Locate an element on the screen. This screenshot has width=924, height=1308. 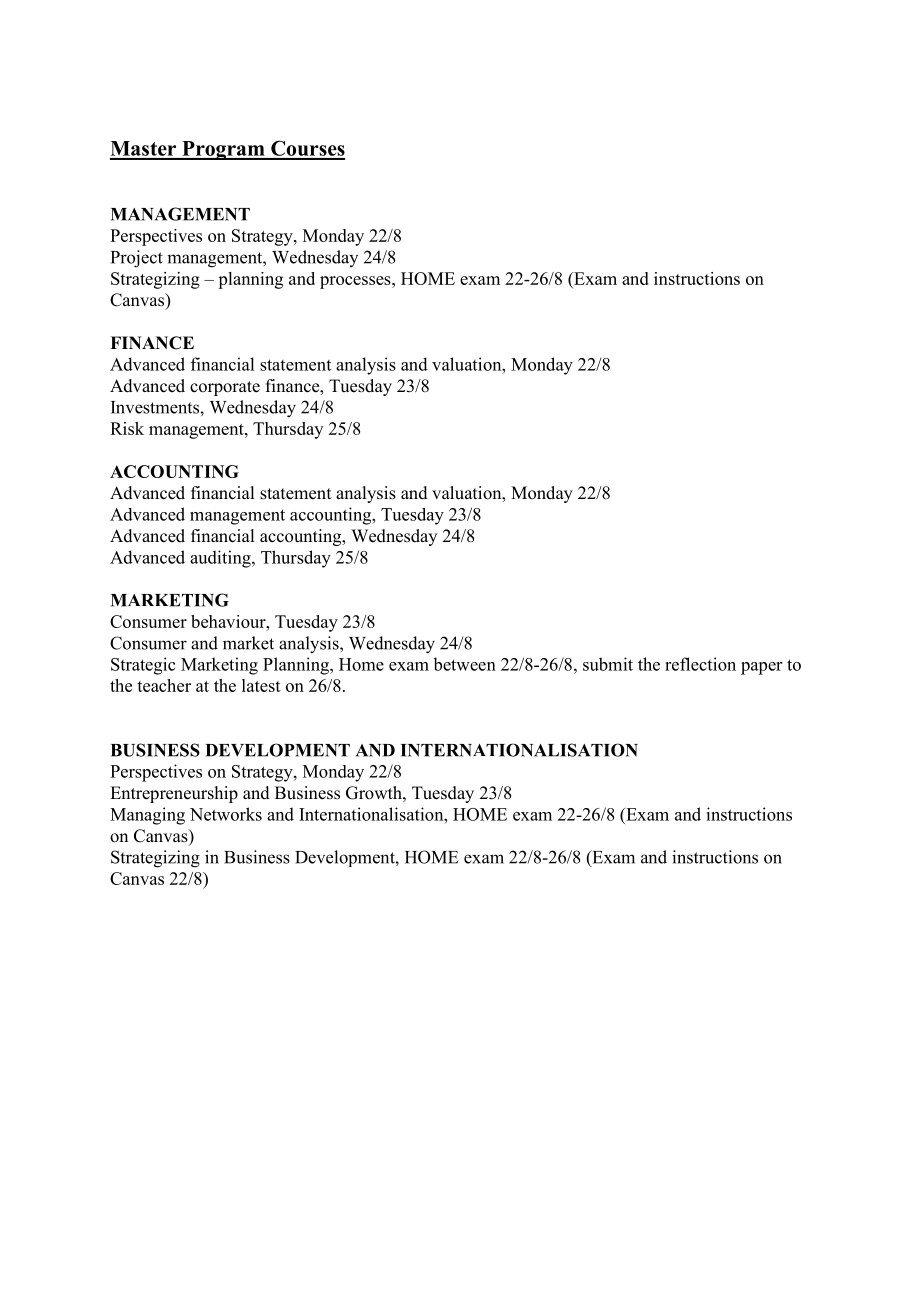
Project is located at coordinates (137, 259).
